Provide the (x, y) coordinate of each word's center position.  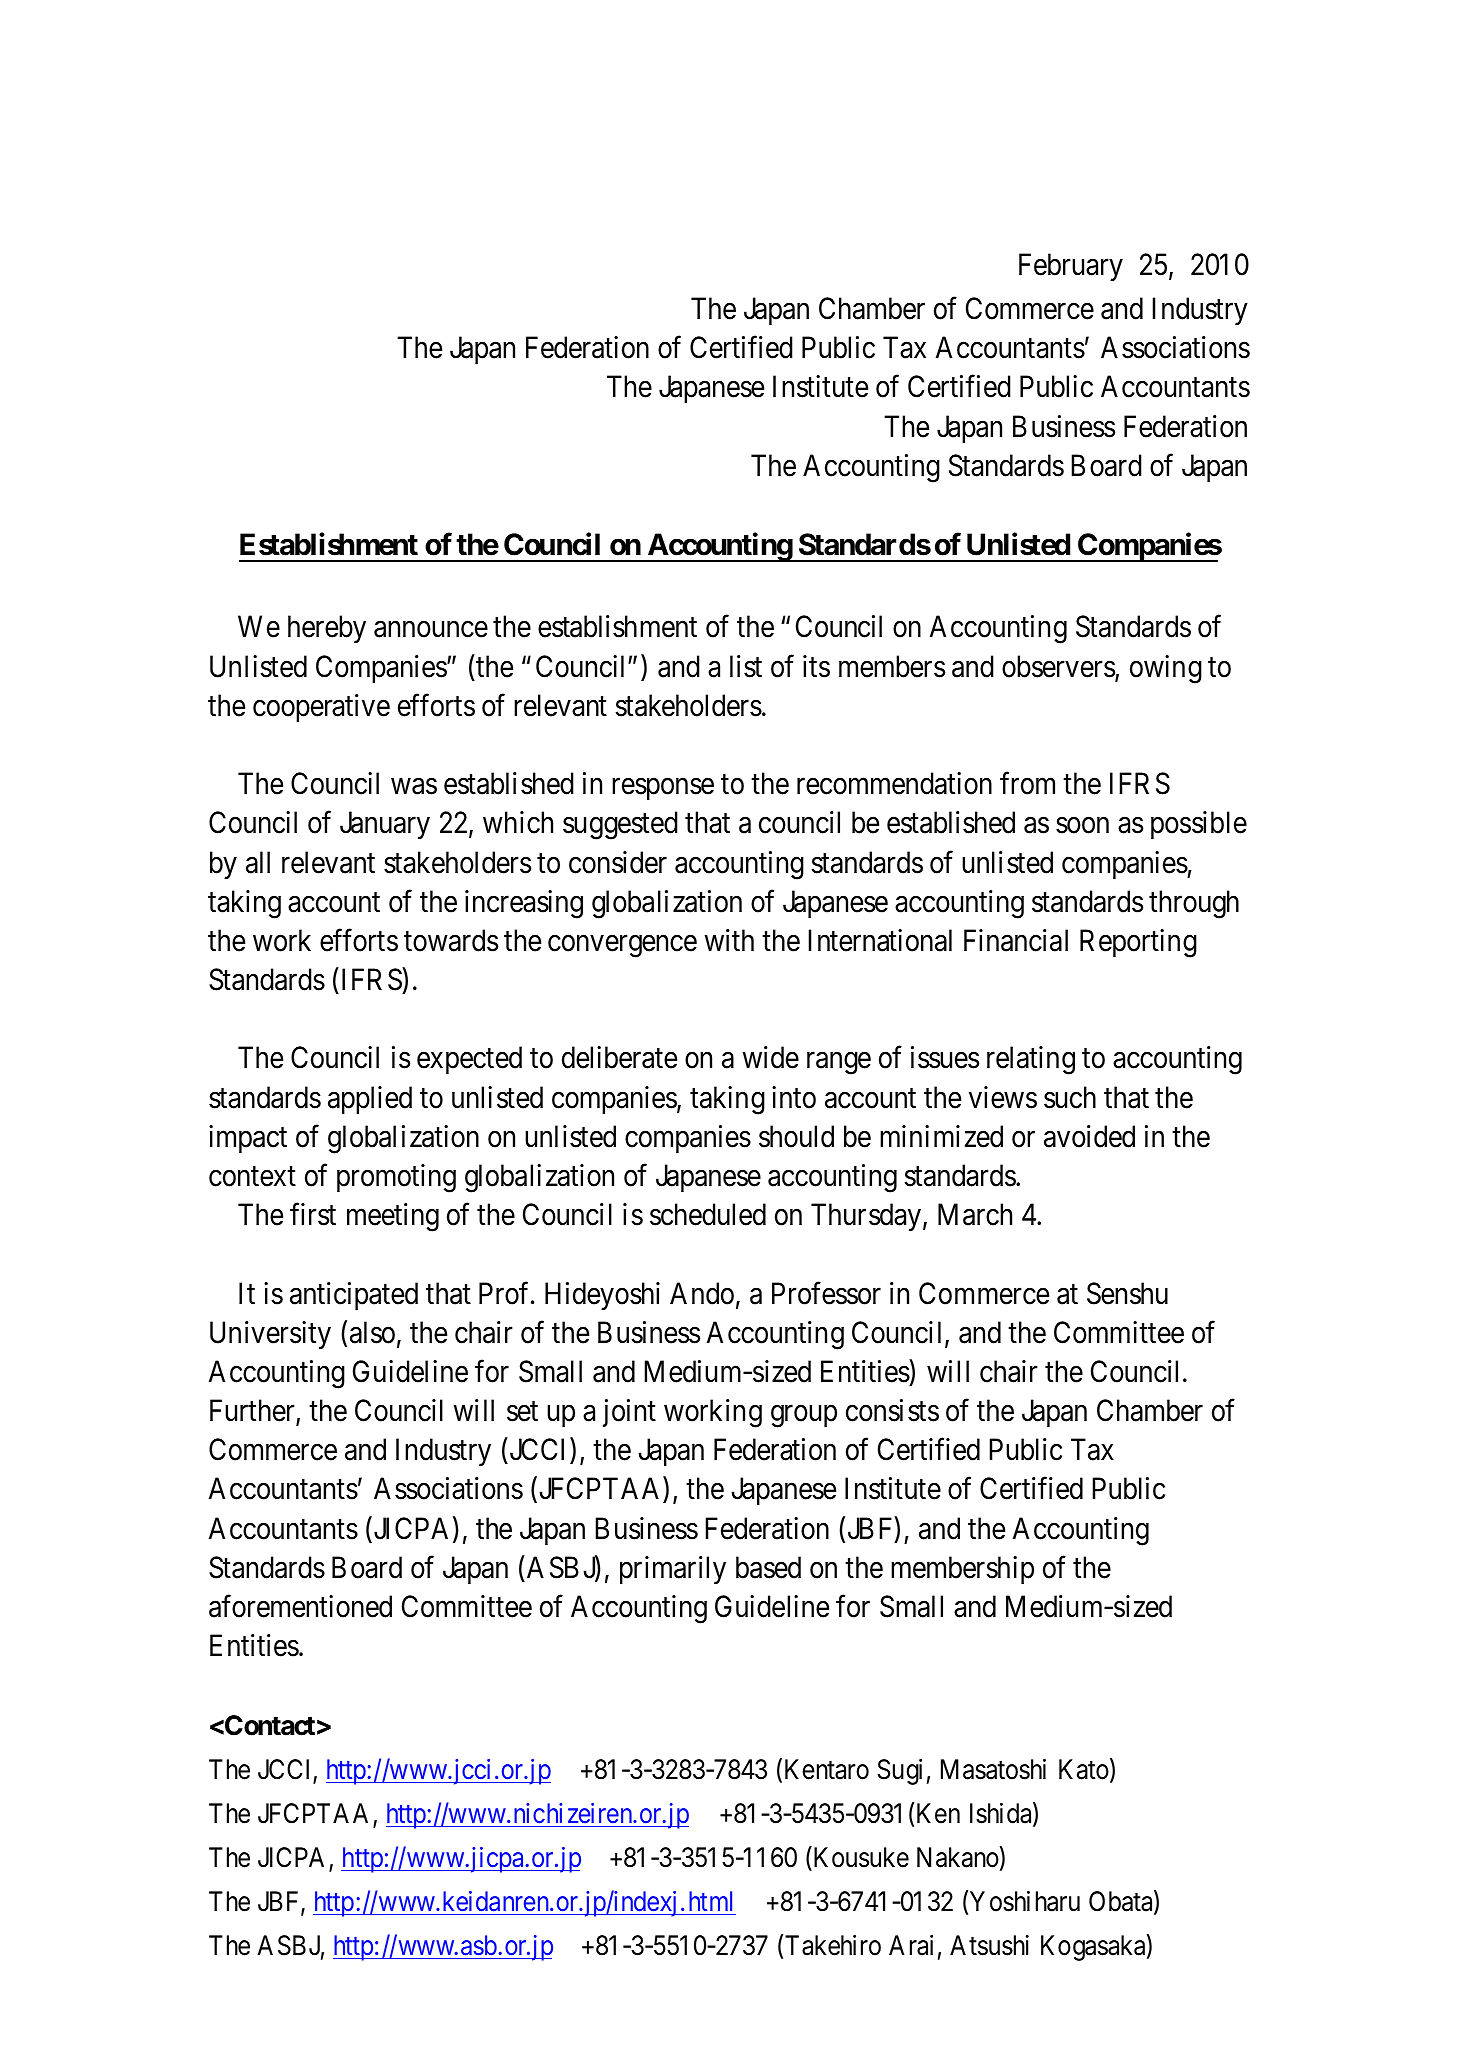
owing (1166, 669)
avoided (1089, 1136)
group (804, 1417)
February (1071, 267)
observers (1059, 667)
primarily (673, 1570)
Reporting (1138, 943)
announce (431, 630)
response (663, 789)
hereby (327, 629)
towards (451, 940)
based (768, 1567)
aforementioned (300, 1606)
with (729, 940)
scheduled (708, 1214)
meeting (393, 1217)
